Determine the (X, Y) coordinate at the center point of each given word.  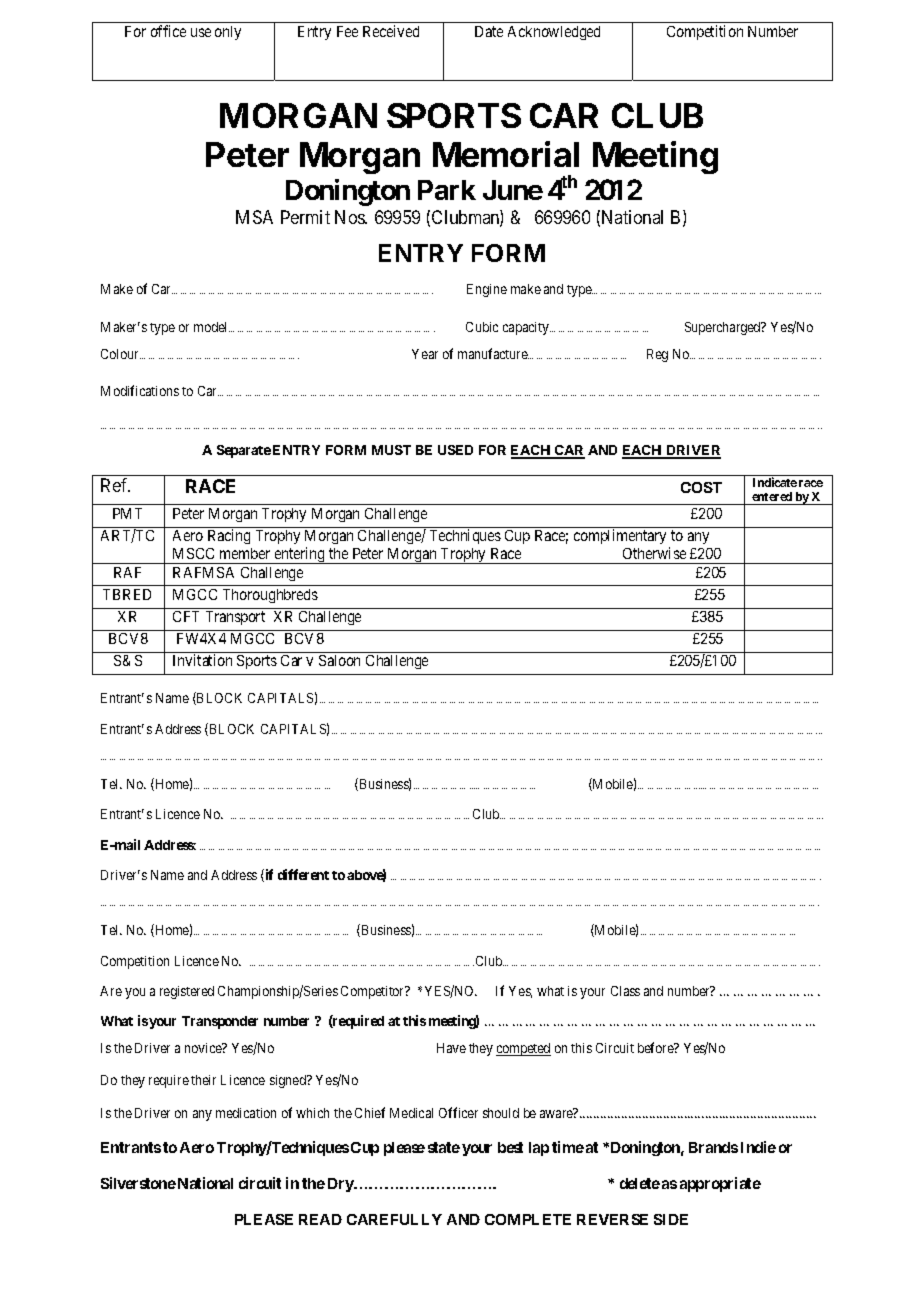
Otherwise (654, 553)
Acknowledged (554, 33)
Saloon (339, 660)
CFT (186, 616)
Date (489, 31)
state (444, 1147)
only (228, 33)
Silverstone (138, 1183)
